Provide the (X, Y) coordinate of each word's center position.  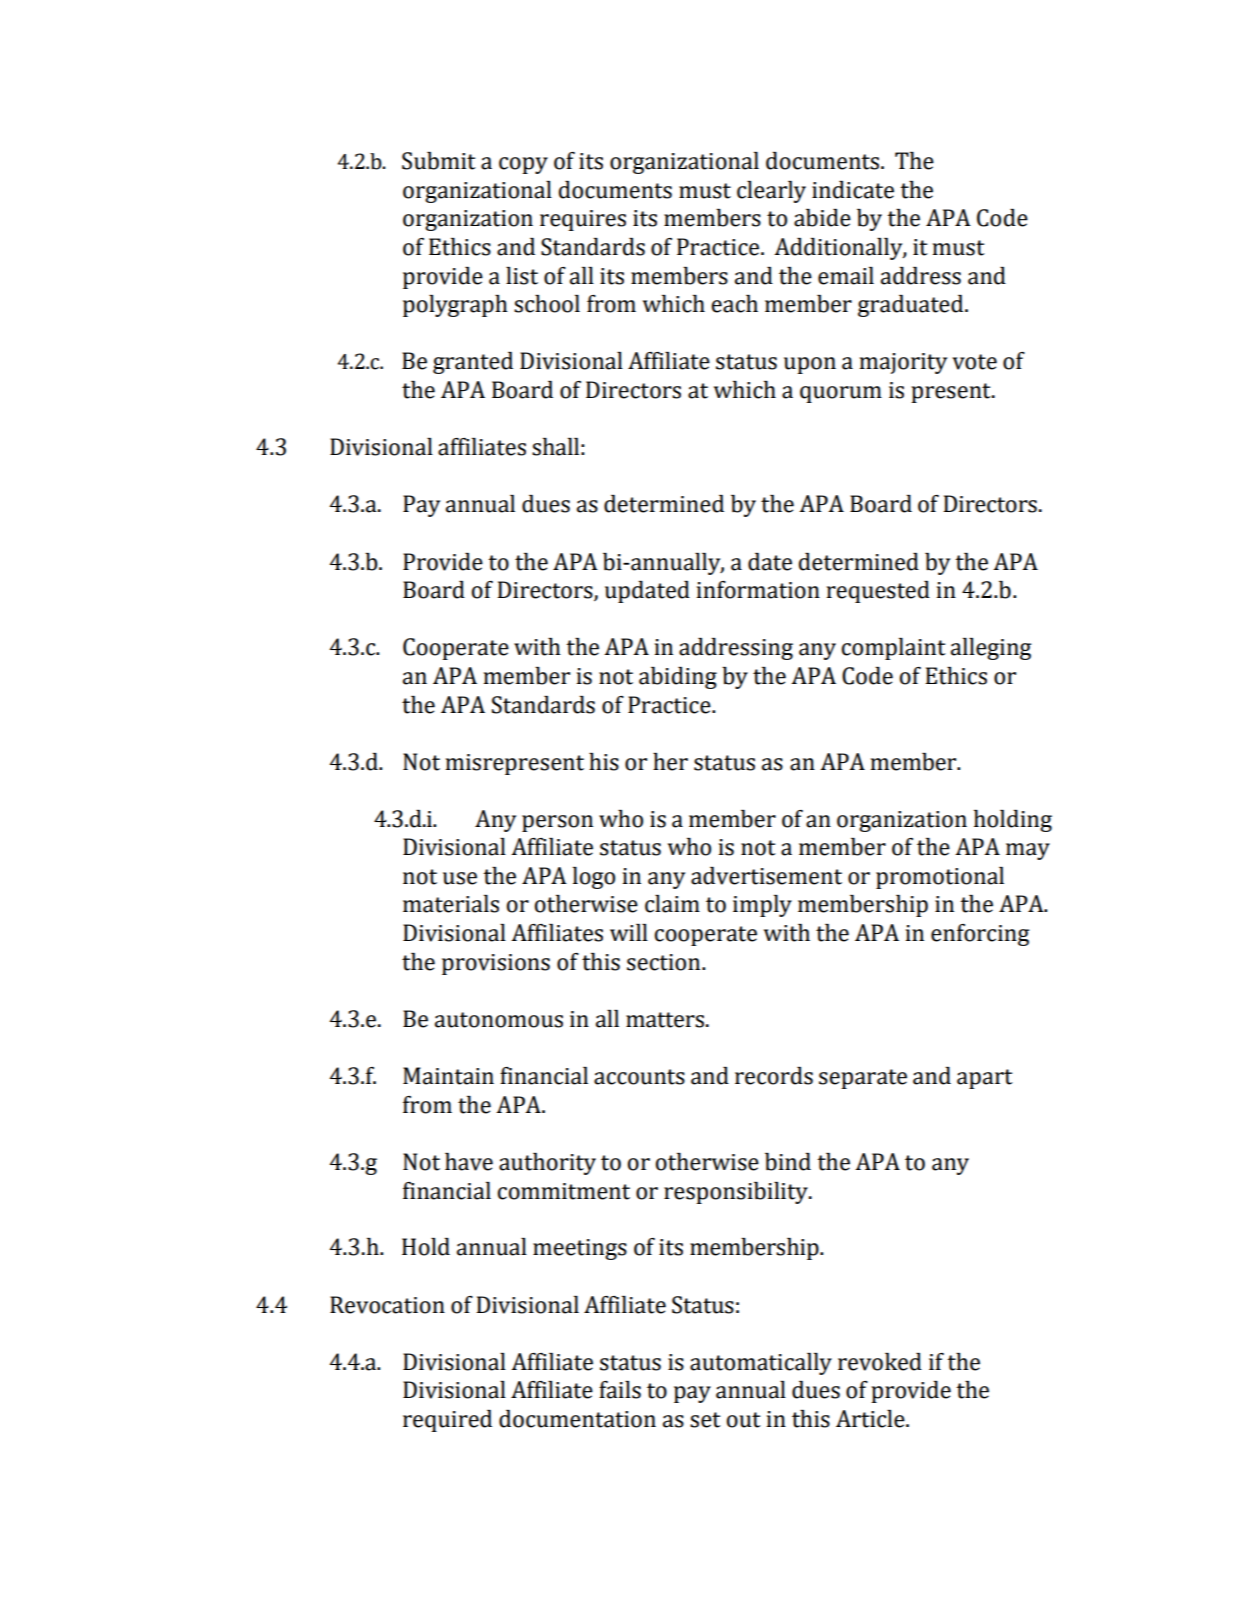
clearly (771, 192)
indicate (853, 190)
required (447, 1421)
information (758, 590)
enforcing (980, 935)
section (665, 962)
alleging (991, 649)
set (705, 1420)
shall (555, 447)
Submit (439, 161)
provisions (496, 964)
